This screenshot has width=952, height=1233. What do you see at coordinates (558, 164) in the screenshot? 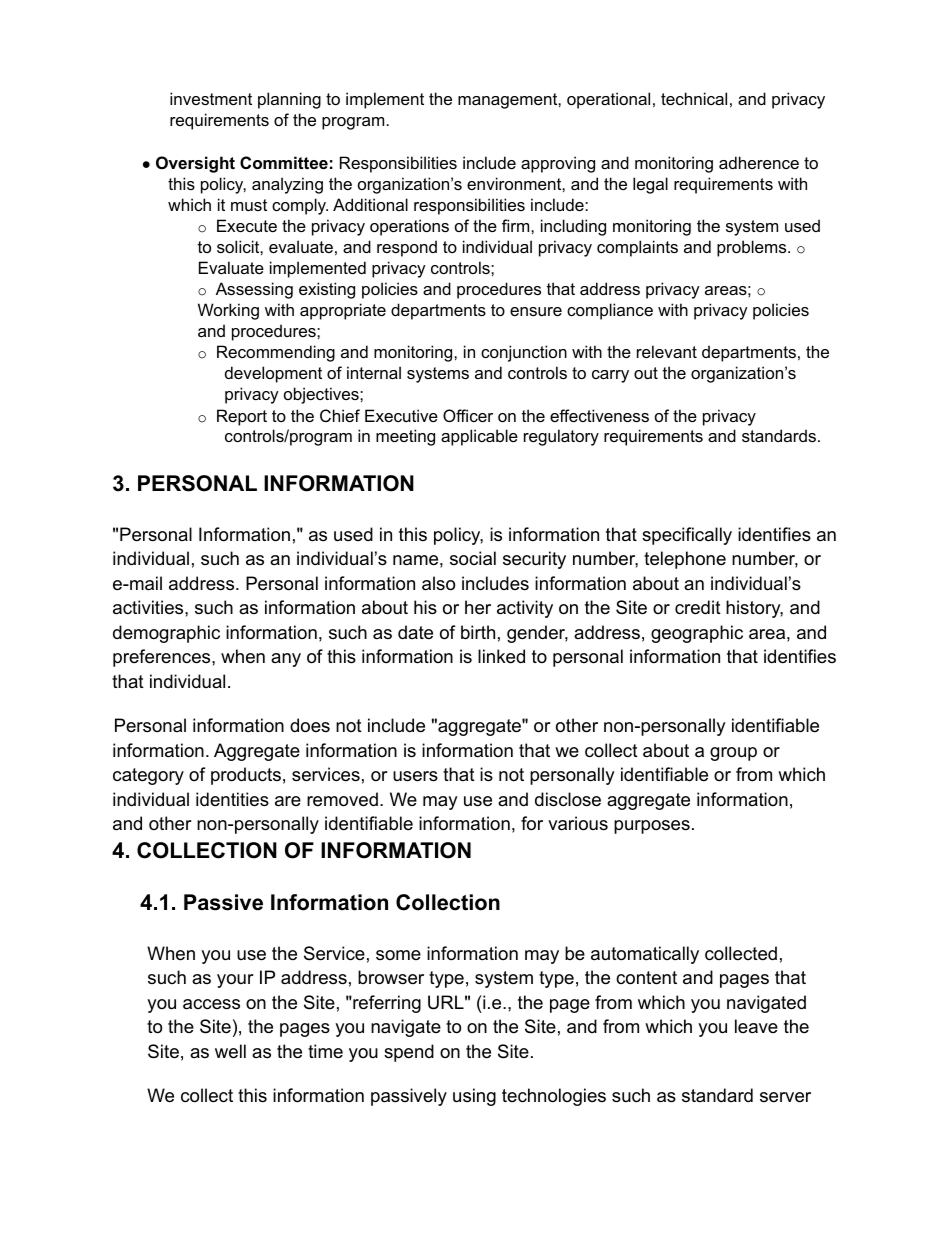
I see `approving` at bounding box center [558, 164].
